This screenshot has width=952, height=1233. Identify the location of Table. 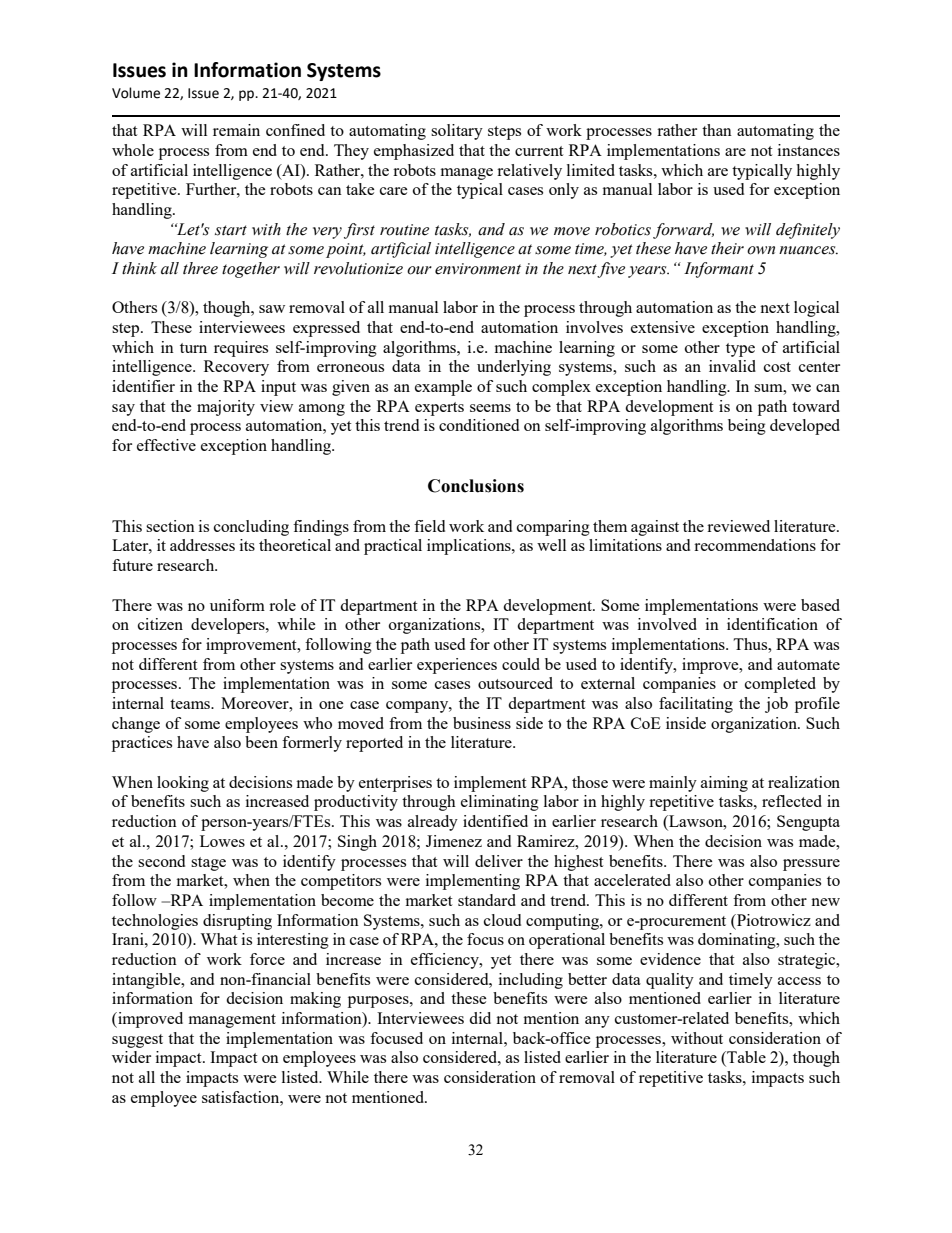
(745, 1058).
